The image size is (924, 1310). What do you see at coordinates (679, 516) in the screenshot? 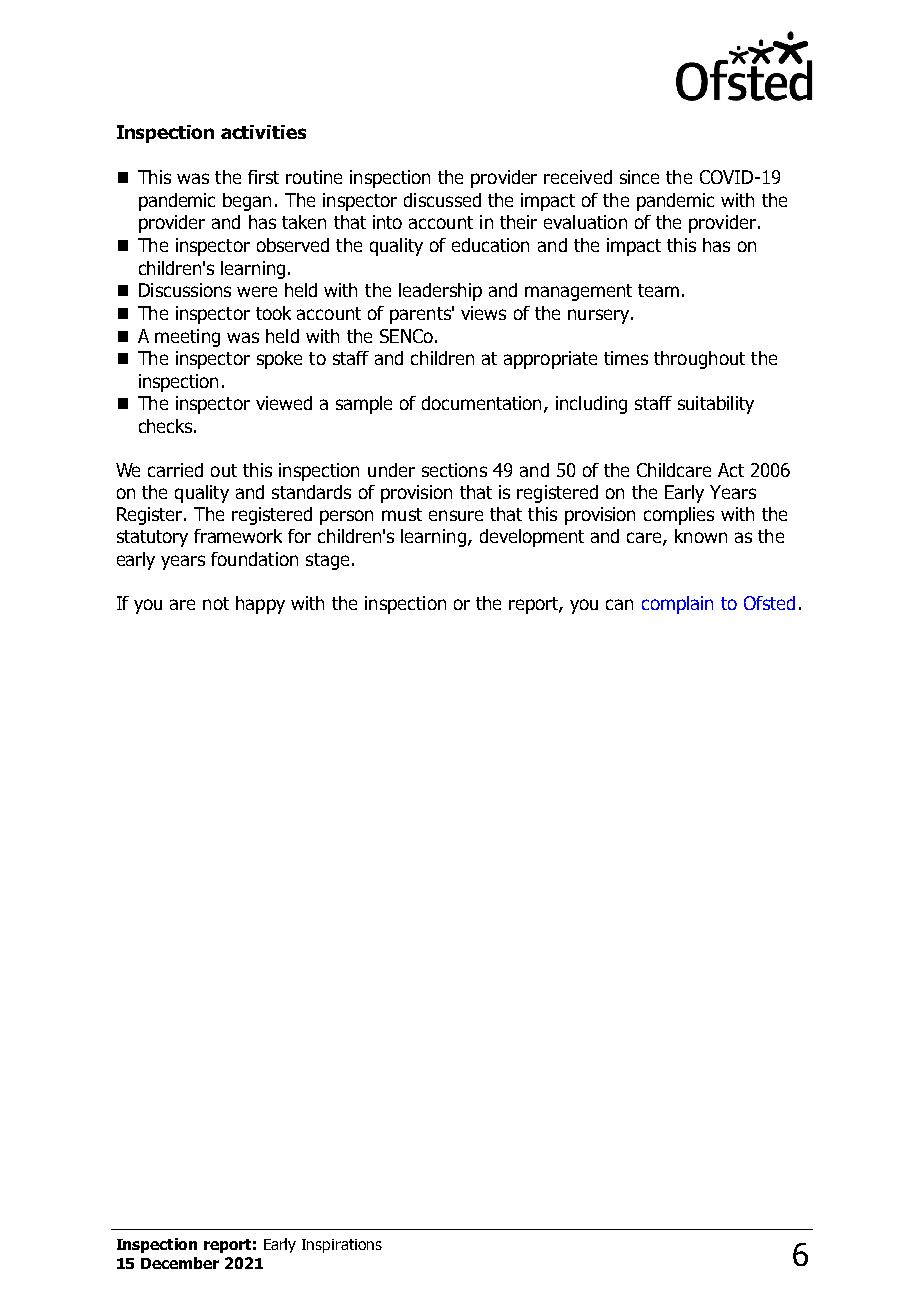
I see `complies` at bounding box center [679, 516].
